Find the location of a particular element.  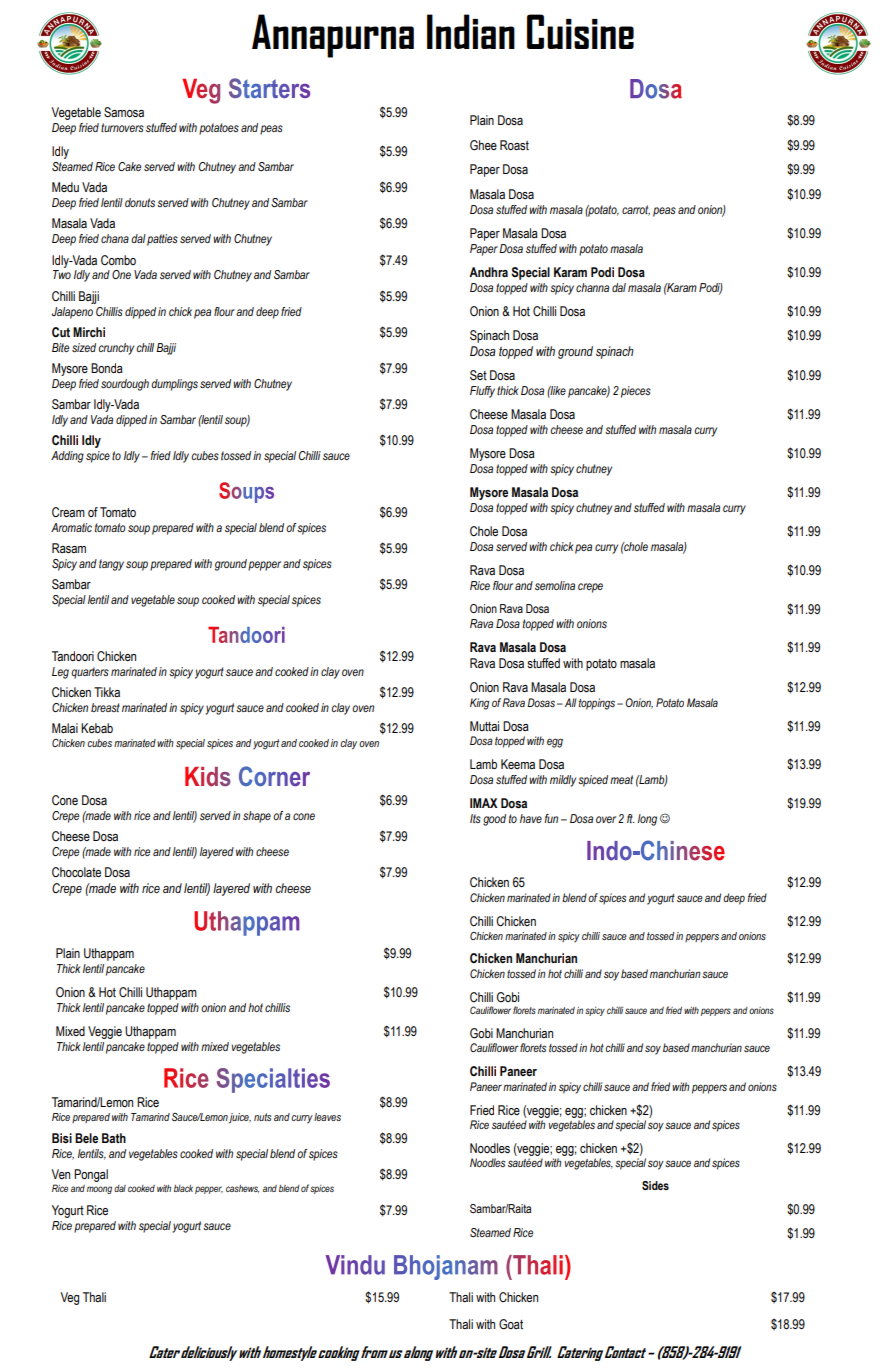

Goat is located at coordinates (511, 1324).
